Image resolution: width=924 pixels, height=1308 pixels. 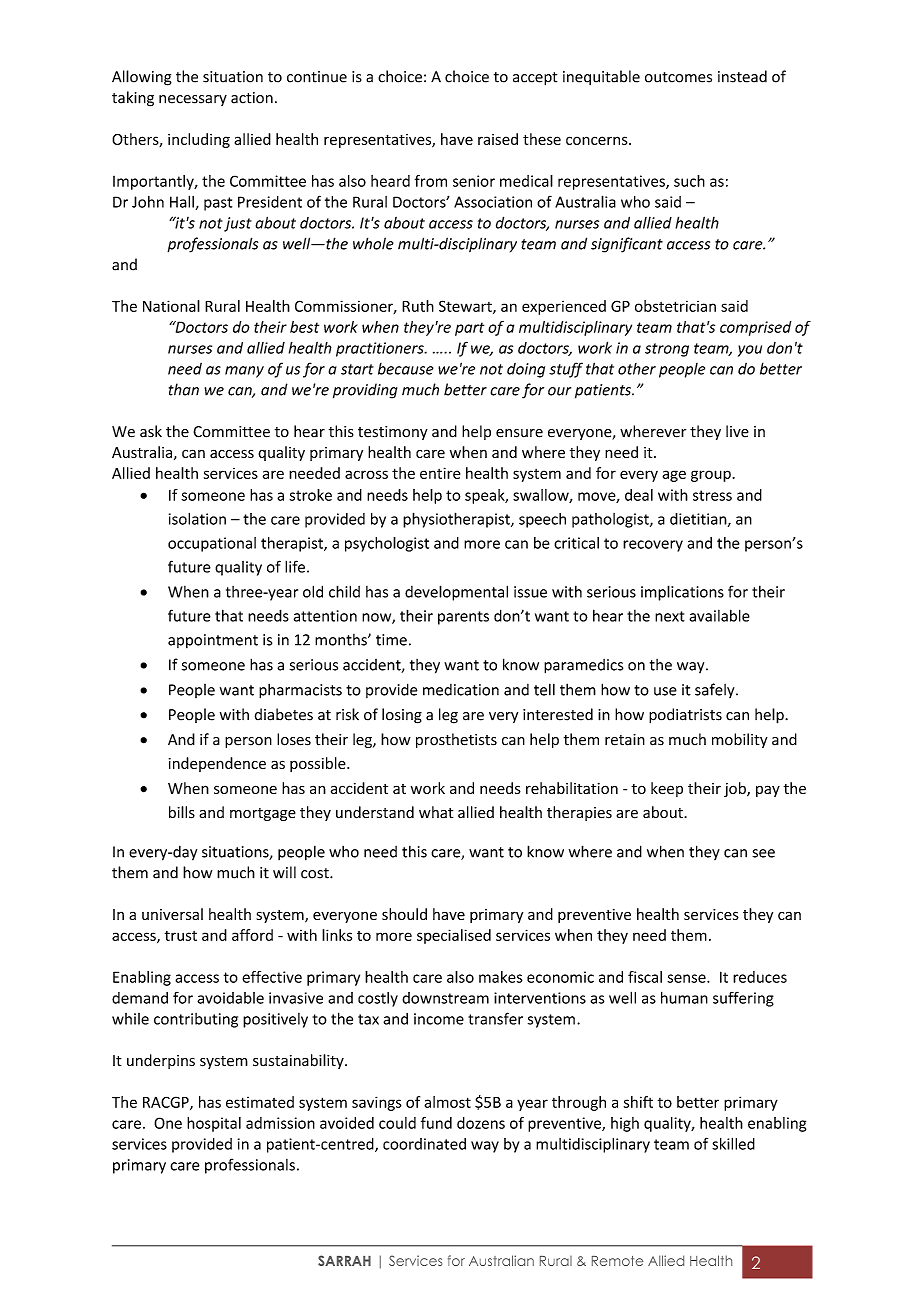 I want to click on hospital, so click(x=214, y=1124).
